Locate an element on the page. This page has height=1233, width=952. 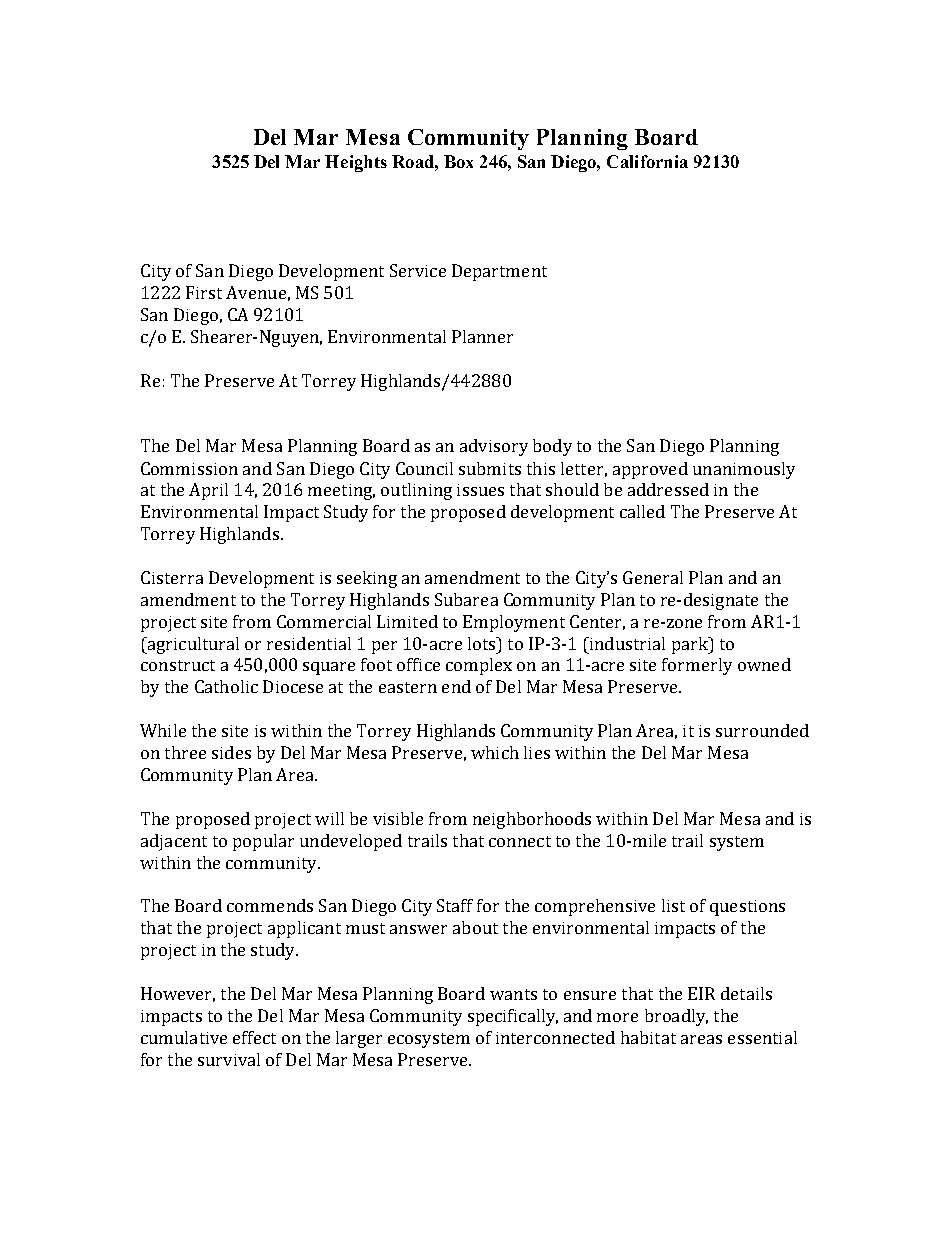
Heights is located at coordinates (356, 163).
